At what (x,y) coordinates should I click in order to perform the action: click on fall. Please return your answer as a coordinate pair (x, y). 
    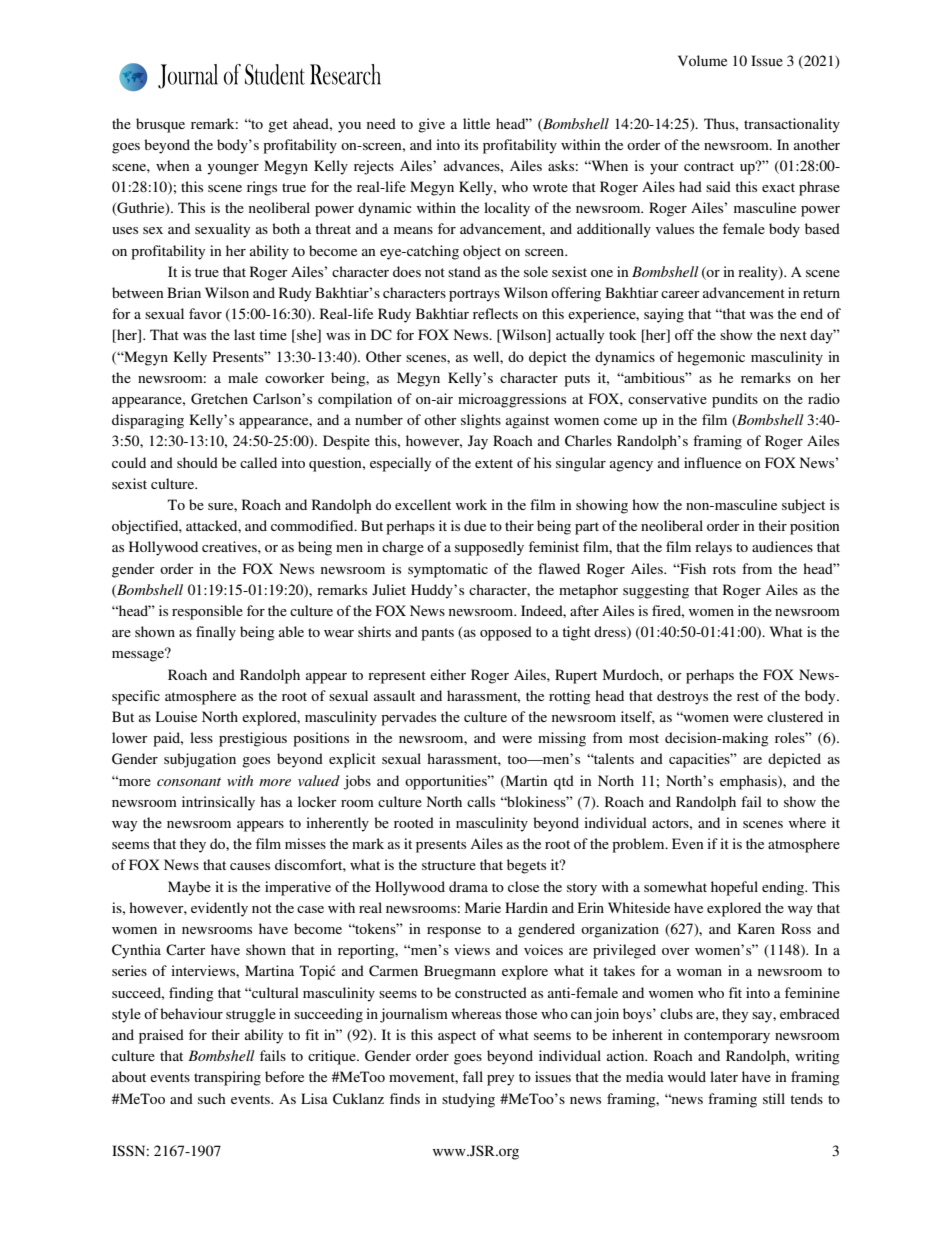
    Looking at the image, I should click on (473, 1076).
